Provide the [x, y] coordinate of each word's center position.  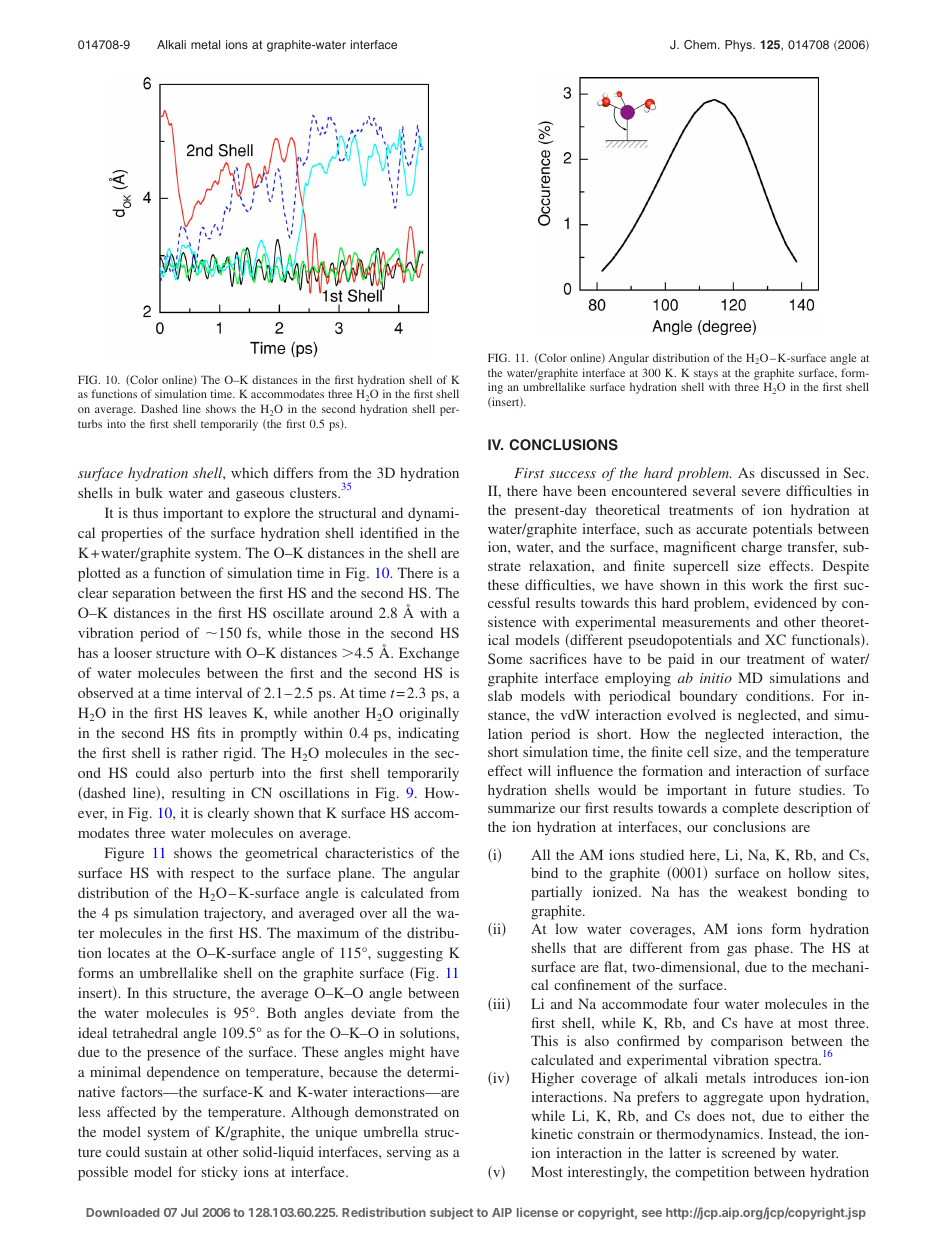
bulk [149, 492]
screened [749, 1152]
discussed [790, 472]
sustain [166, 1151]
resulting [198, 794]
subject [451, 1213]
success [573, 474]
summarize [521, 807]
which [249, 472]
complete [750, 809]
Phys [739, 46]
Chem [701, 45]
